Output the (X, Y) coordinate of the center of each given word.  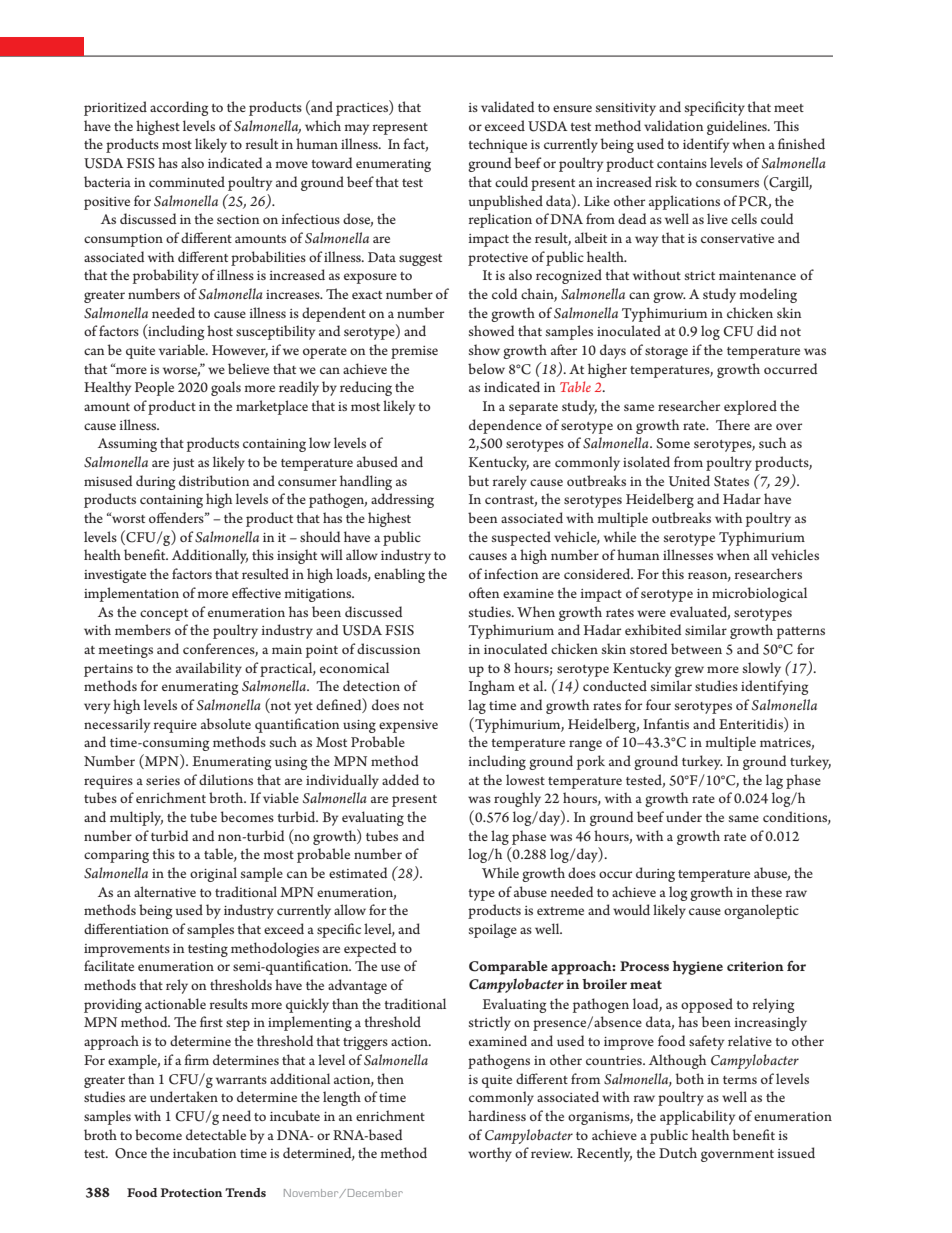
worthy (490, 1154)
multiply (136, 818)
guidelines (738, 127)
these (766, 891)
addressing (402, 500)
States (731, 481)
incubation (205, 1152)
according (179, 108)
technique (497, 145)
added (400, 779)
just (183, 464)
